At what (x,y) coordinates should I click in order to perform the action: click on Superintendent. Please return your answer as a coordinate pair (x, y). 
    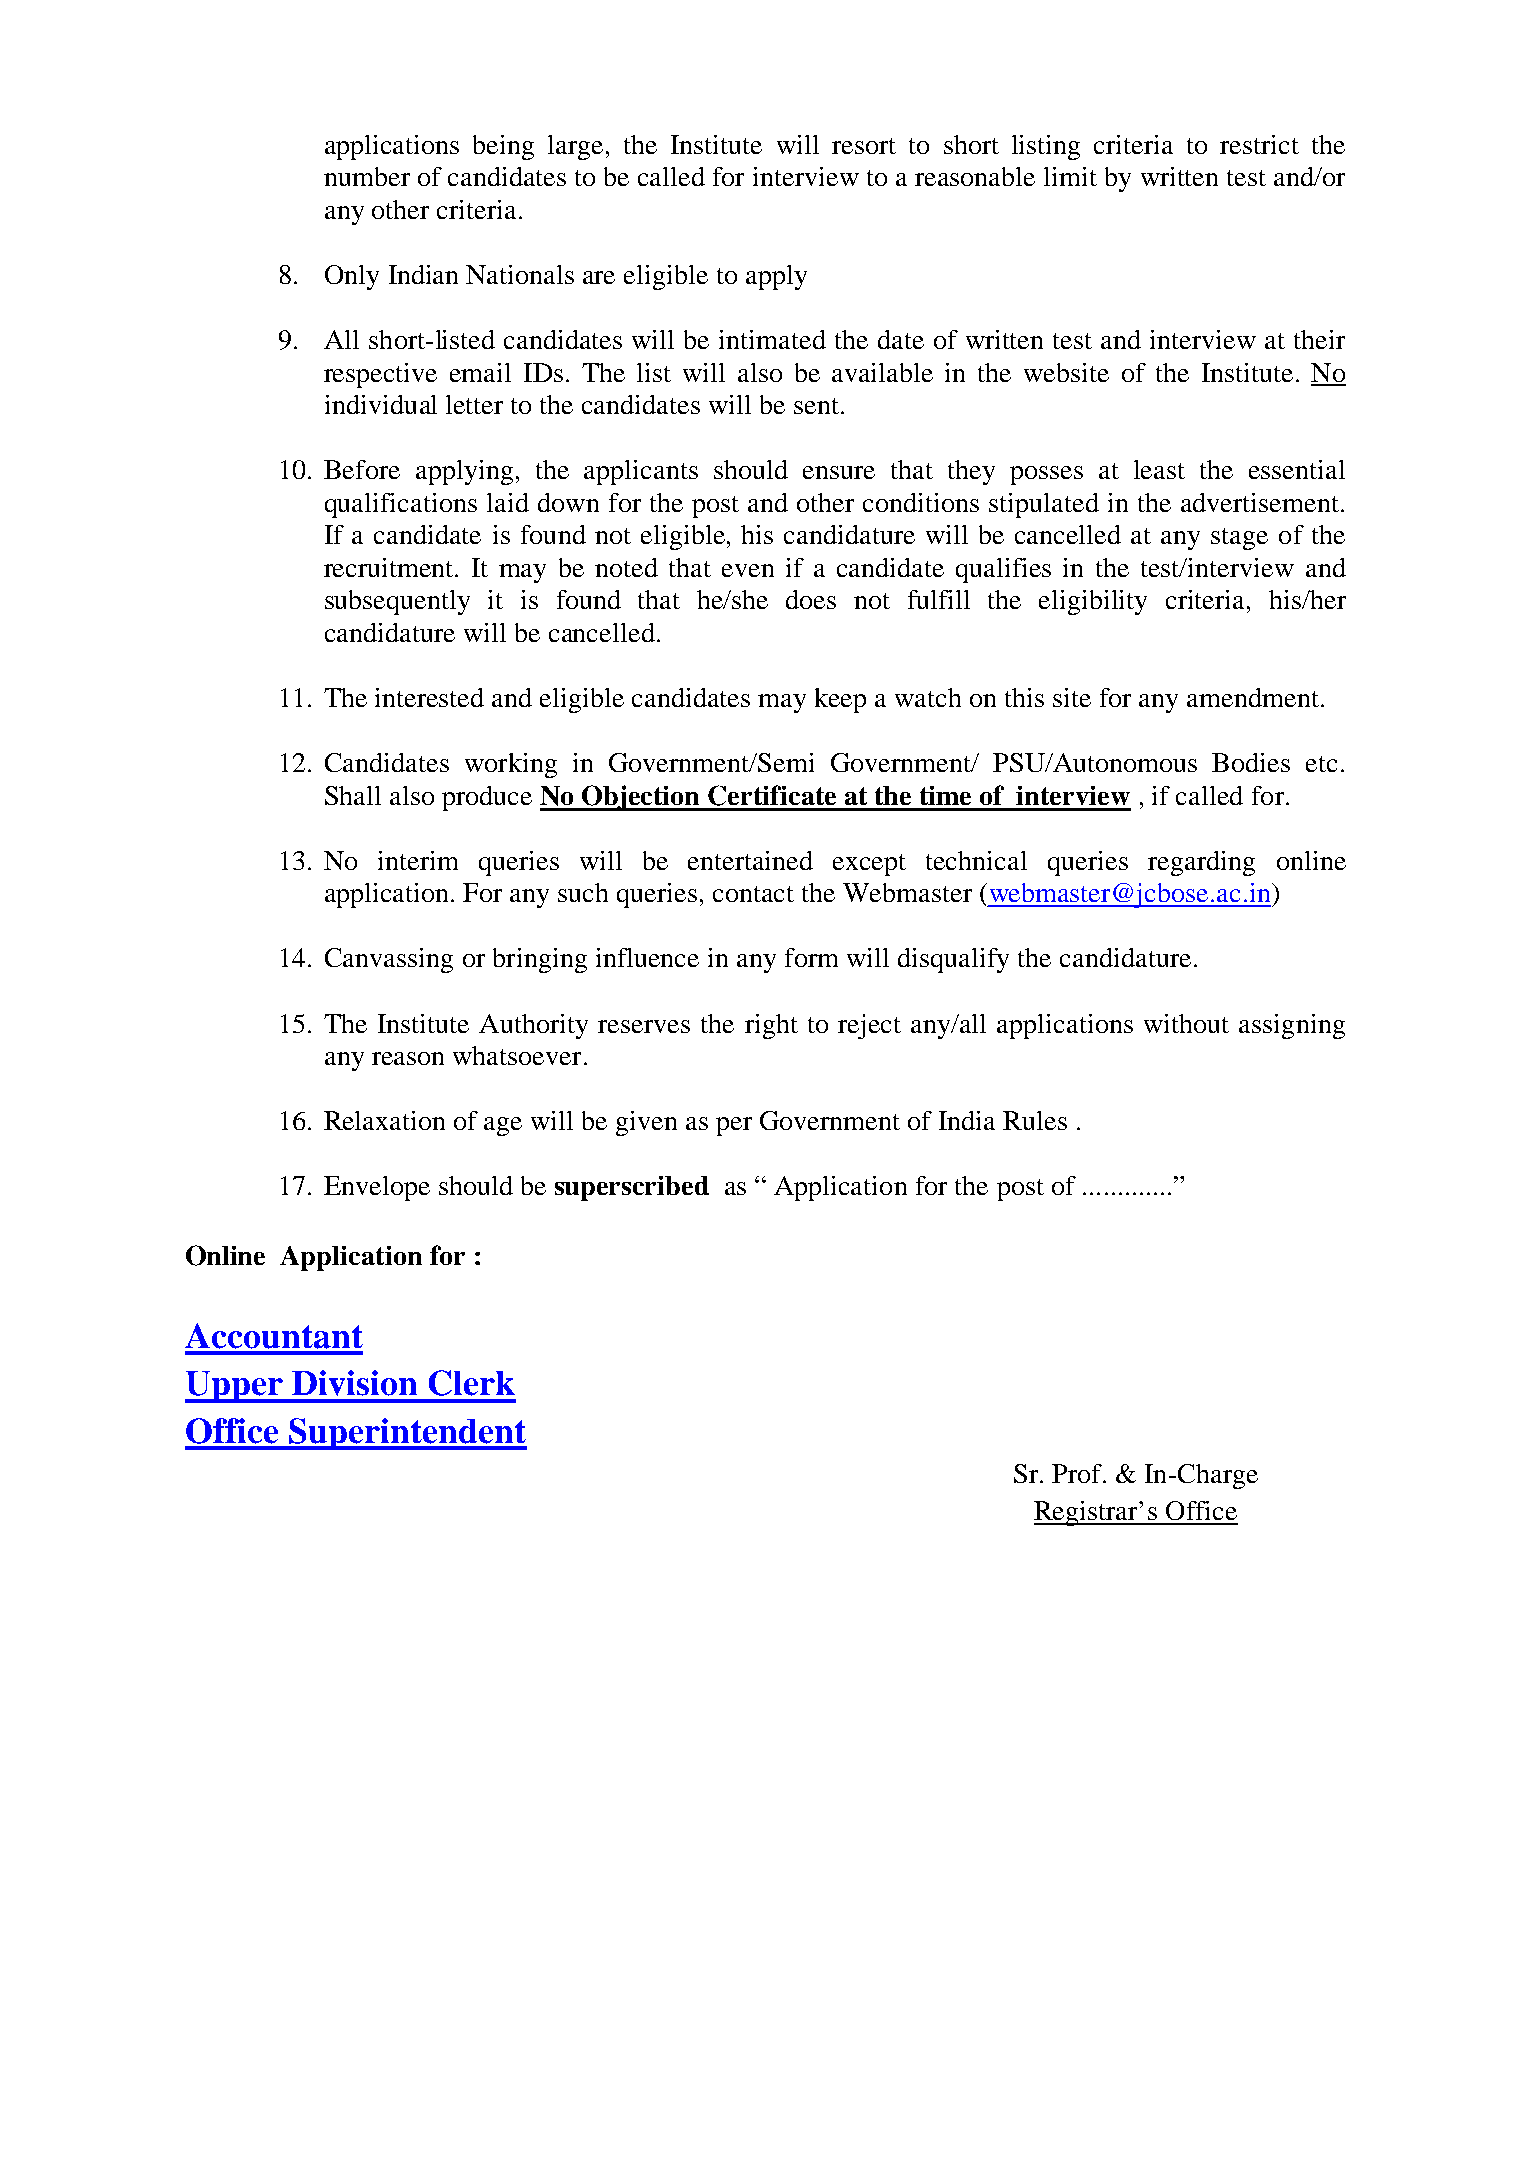
    Looking at the image, I should click on (407, 1434).
